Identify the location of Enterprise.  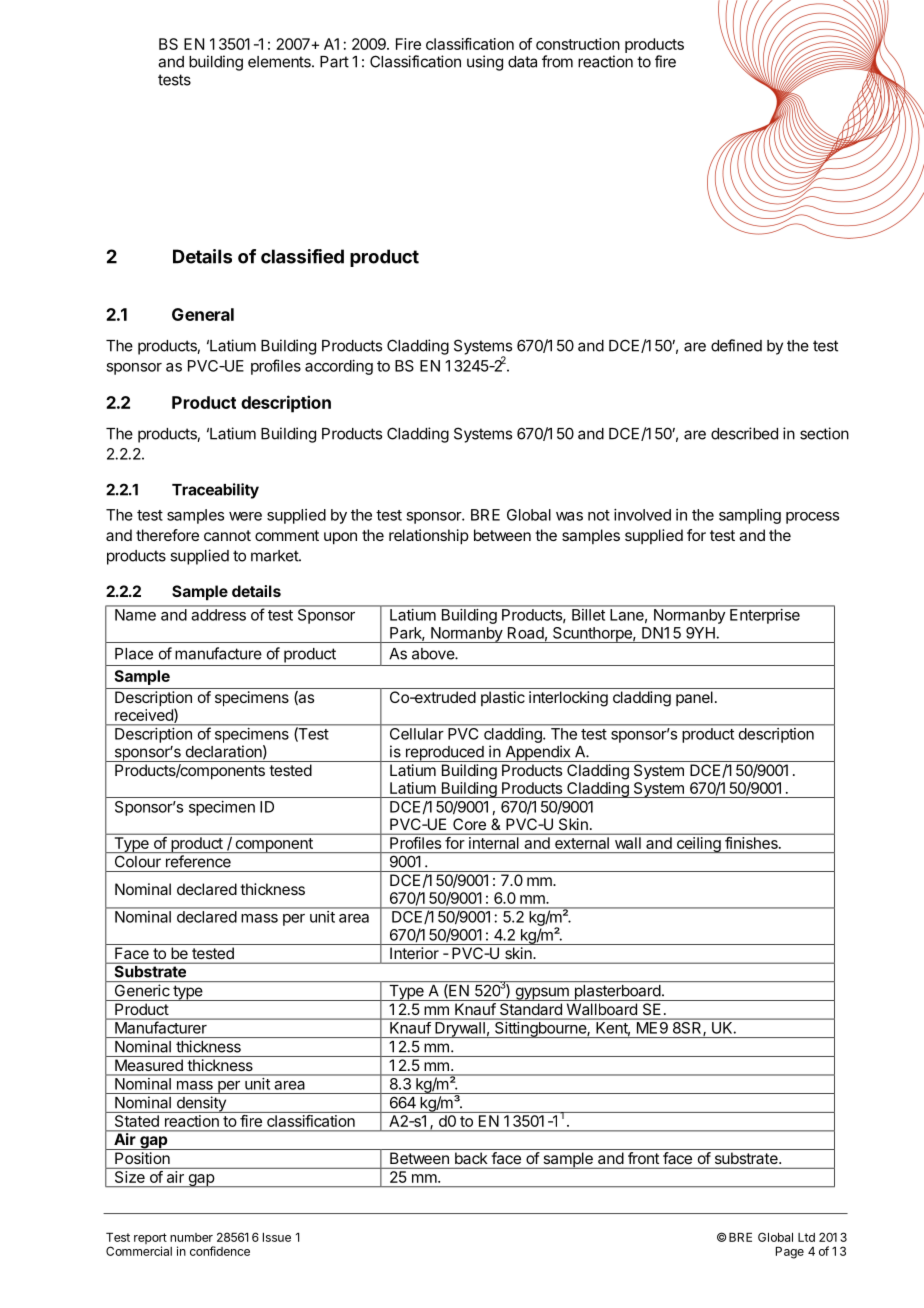
(765, 616).
